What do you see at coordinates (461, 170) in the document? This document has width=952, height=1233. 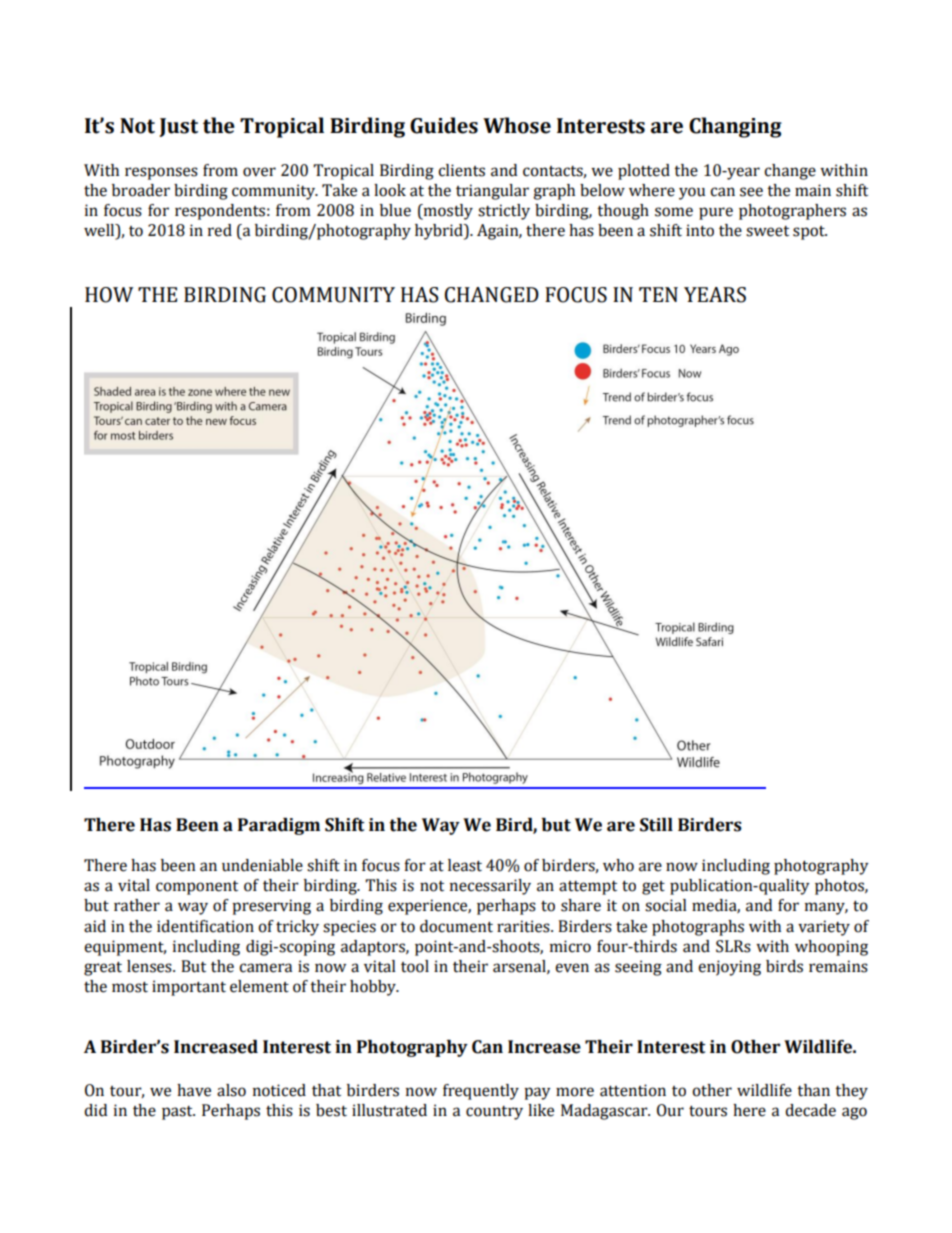 I see `clients` at bounding box center [461, 170].
